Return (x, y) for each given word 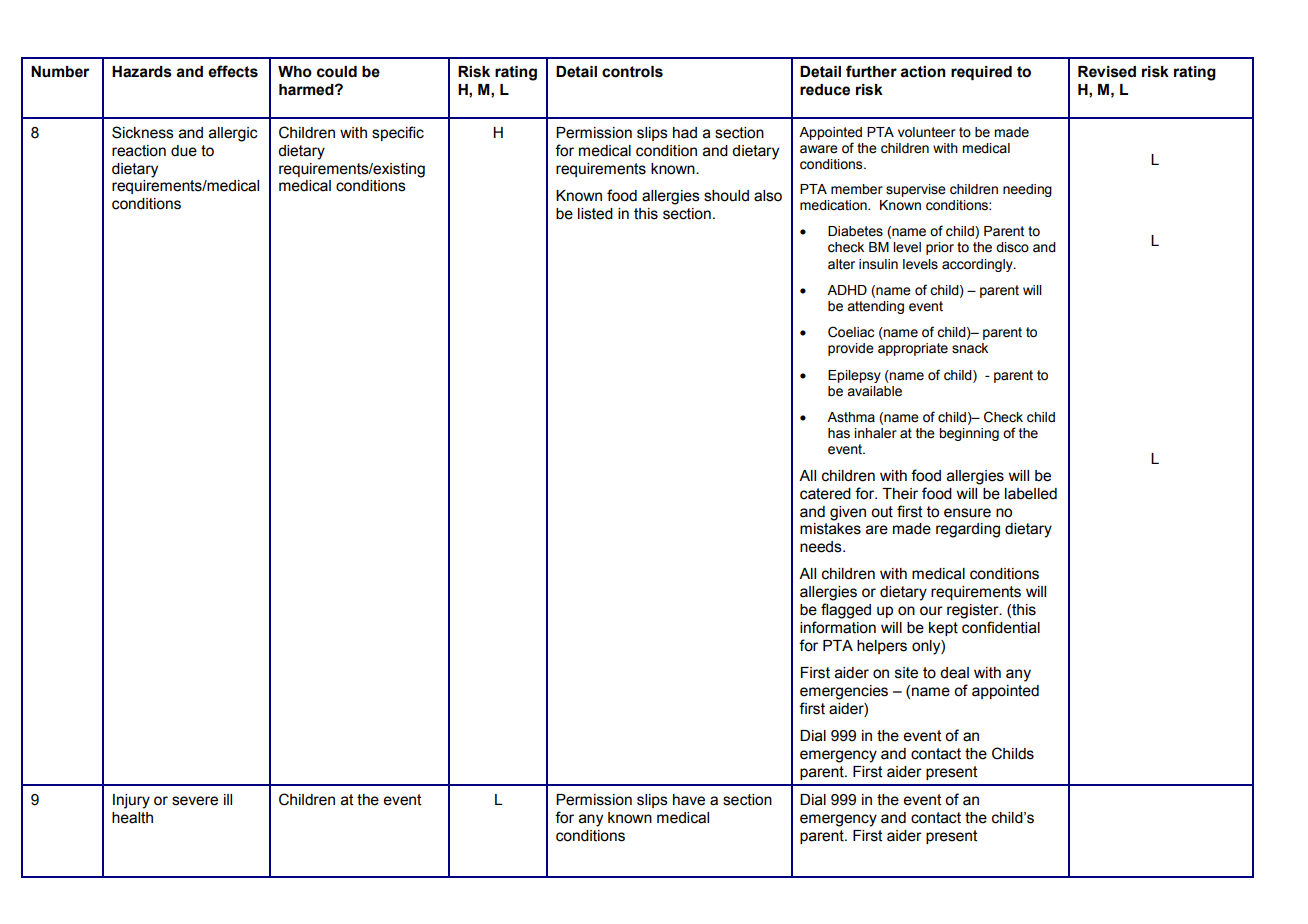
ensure (967, 513)
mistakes (830, 529)
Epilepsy (854, 376)
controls (632, 72)
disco (1012, 247)
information (838, 627)
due (184, 151)
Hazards (142, 72)
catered (825, 494)
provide (851, 349)
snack (970, 348)
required (981, 73)
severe (195, 801)
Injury (131, 801)
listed (595, 214)
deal (954, 673)
